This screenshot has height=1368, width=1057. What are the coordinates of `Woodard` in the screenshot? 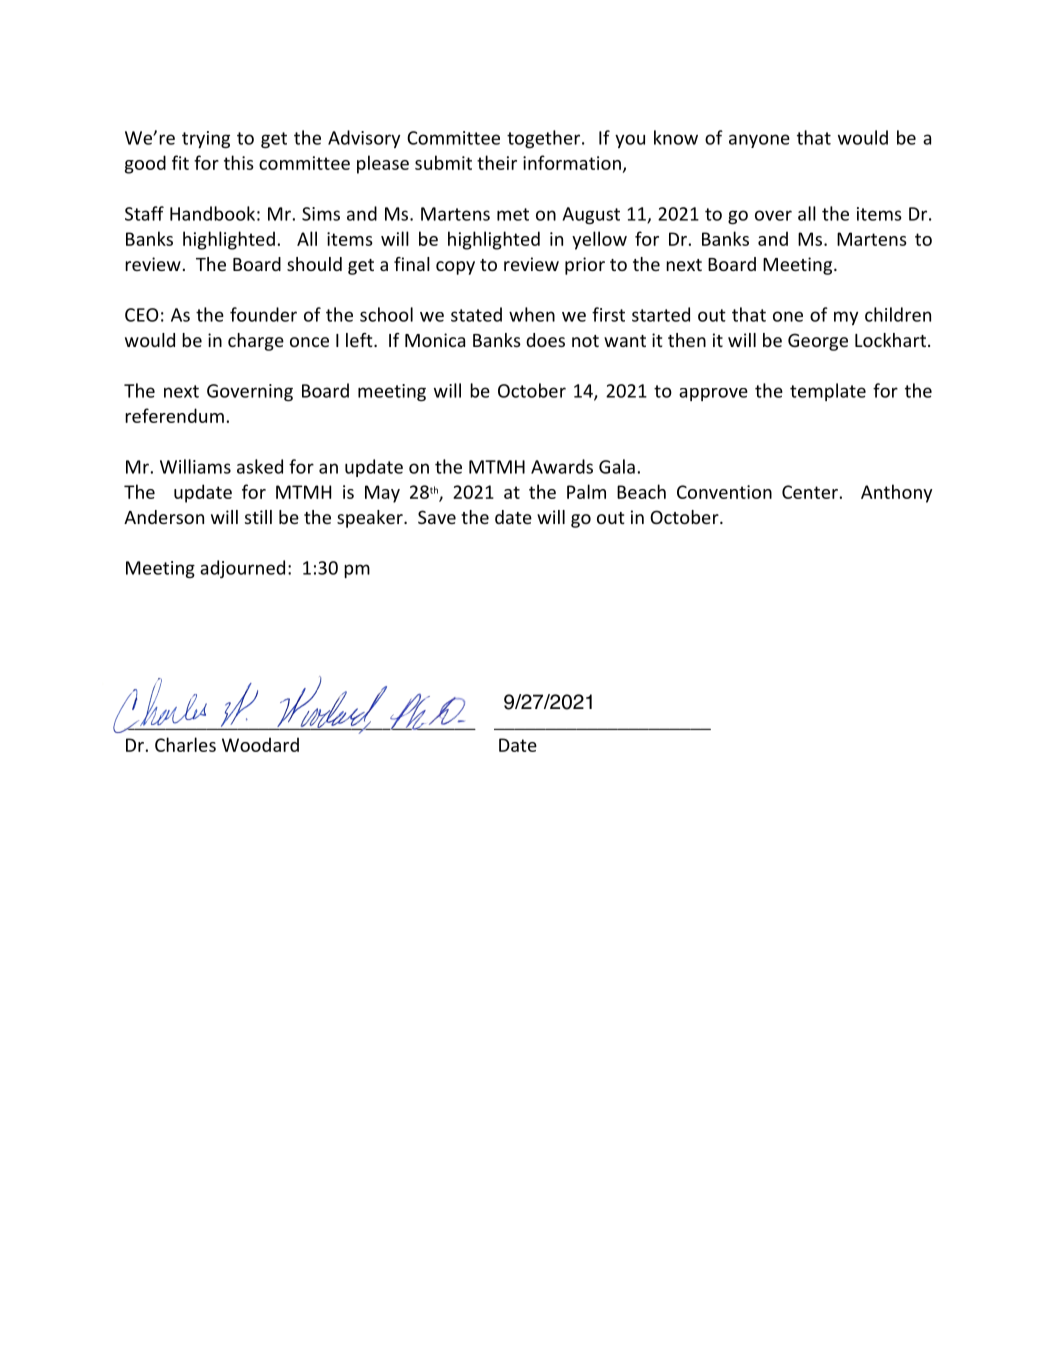 It's located at (260, 744).
